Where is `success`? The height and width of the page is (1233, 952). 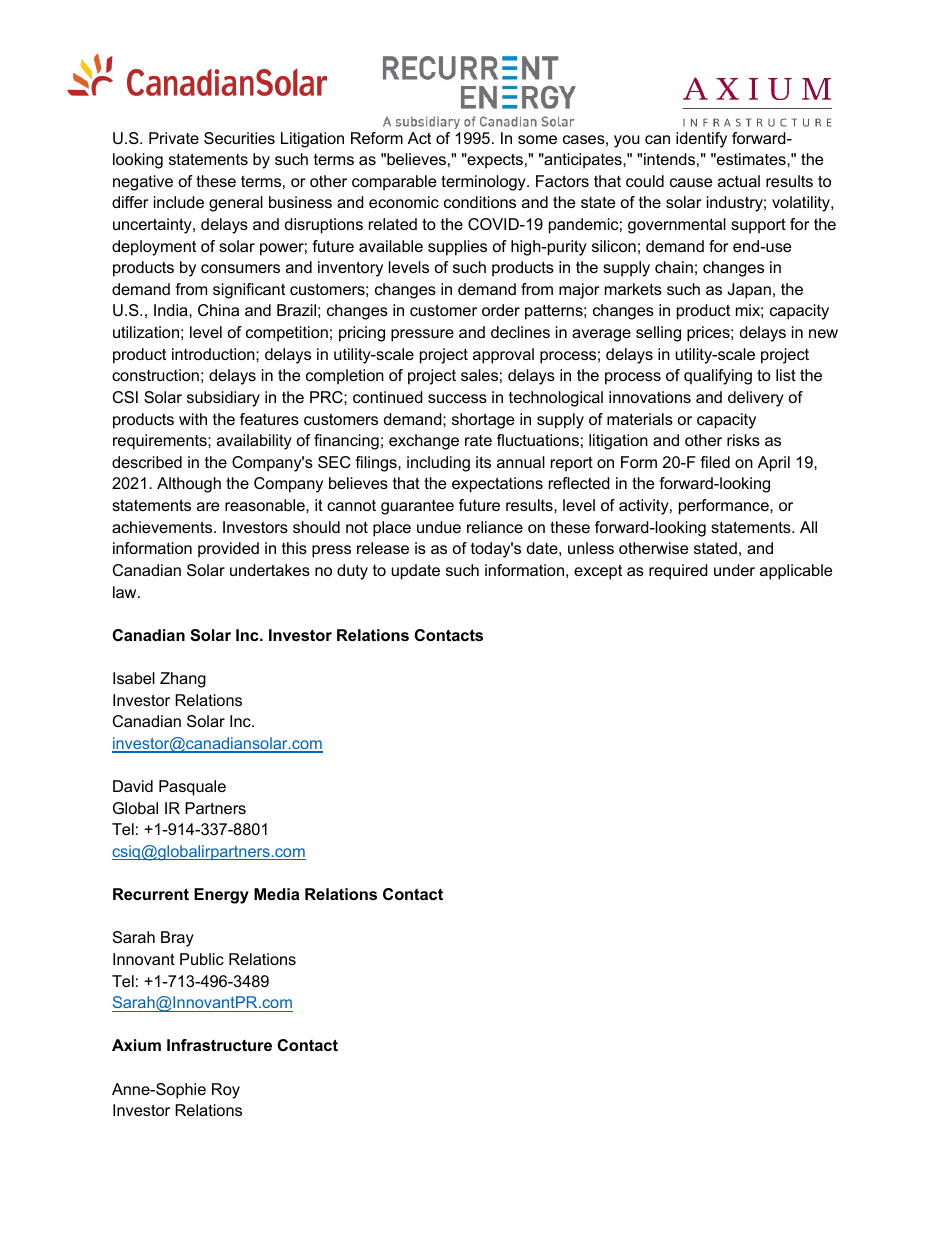 success is located at coordinates (457, 398).
